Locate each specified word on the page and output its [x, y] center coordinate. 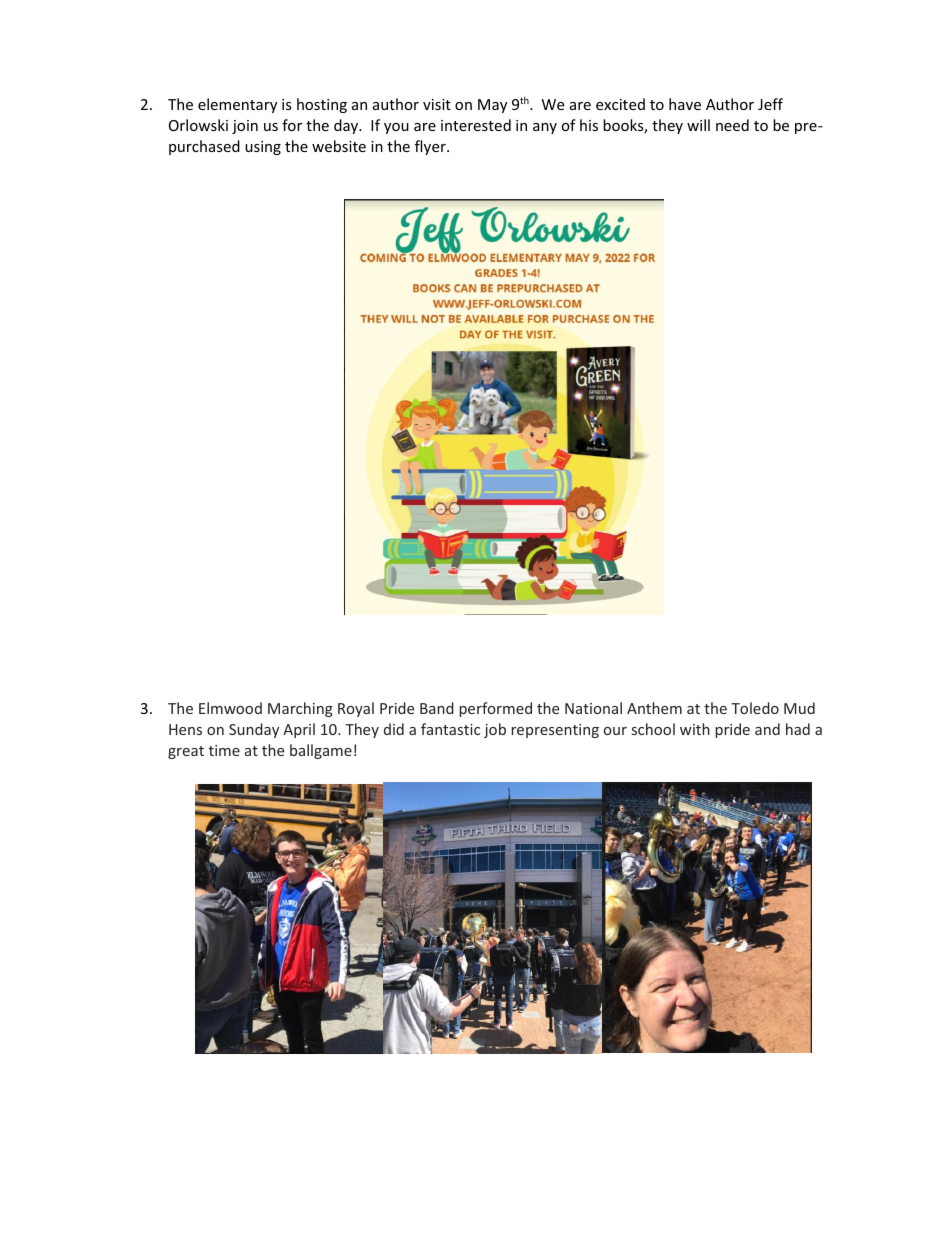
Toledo [755, 708]
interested [476, 125]
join [245, 127]
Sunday [254, 730]
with [695, 729]
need [732, 125]
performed [495, 709]
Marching [300, 709]
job [495, 730]
